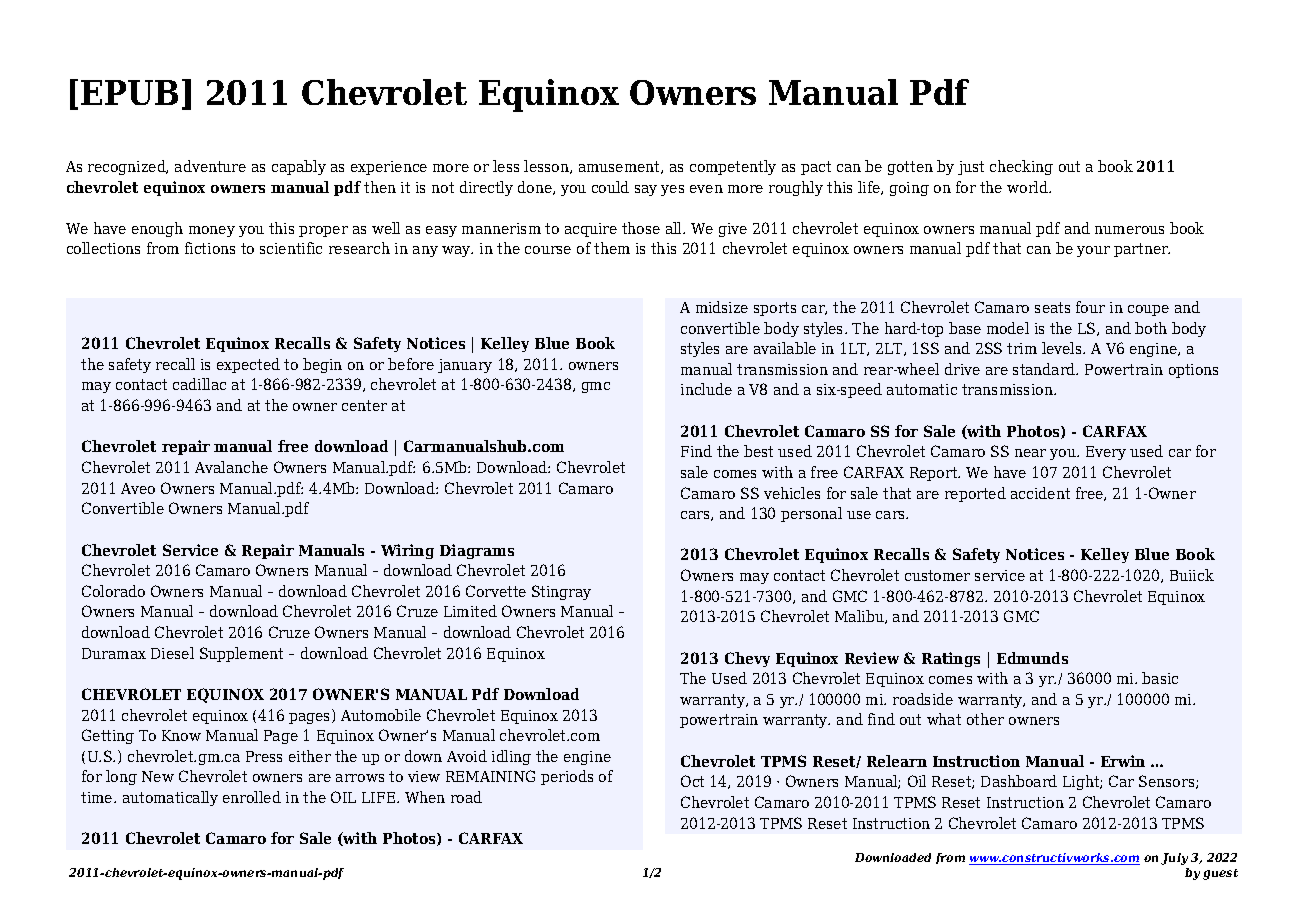  I want to click on Colorado, so click(113, 591).
